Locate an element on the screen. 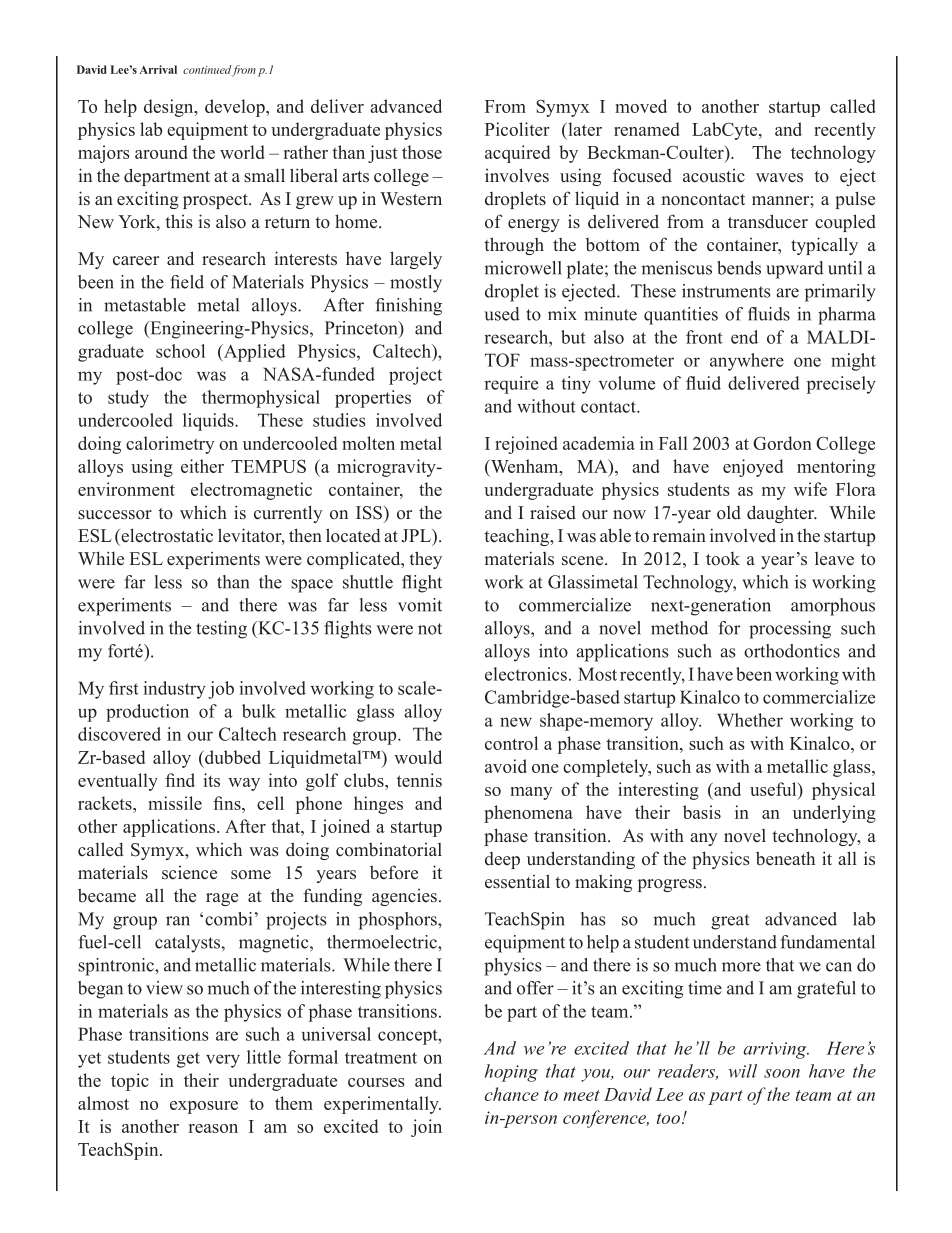  Gordon is located at coordinates (782, 443).
